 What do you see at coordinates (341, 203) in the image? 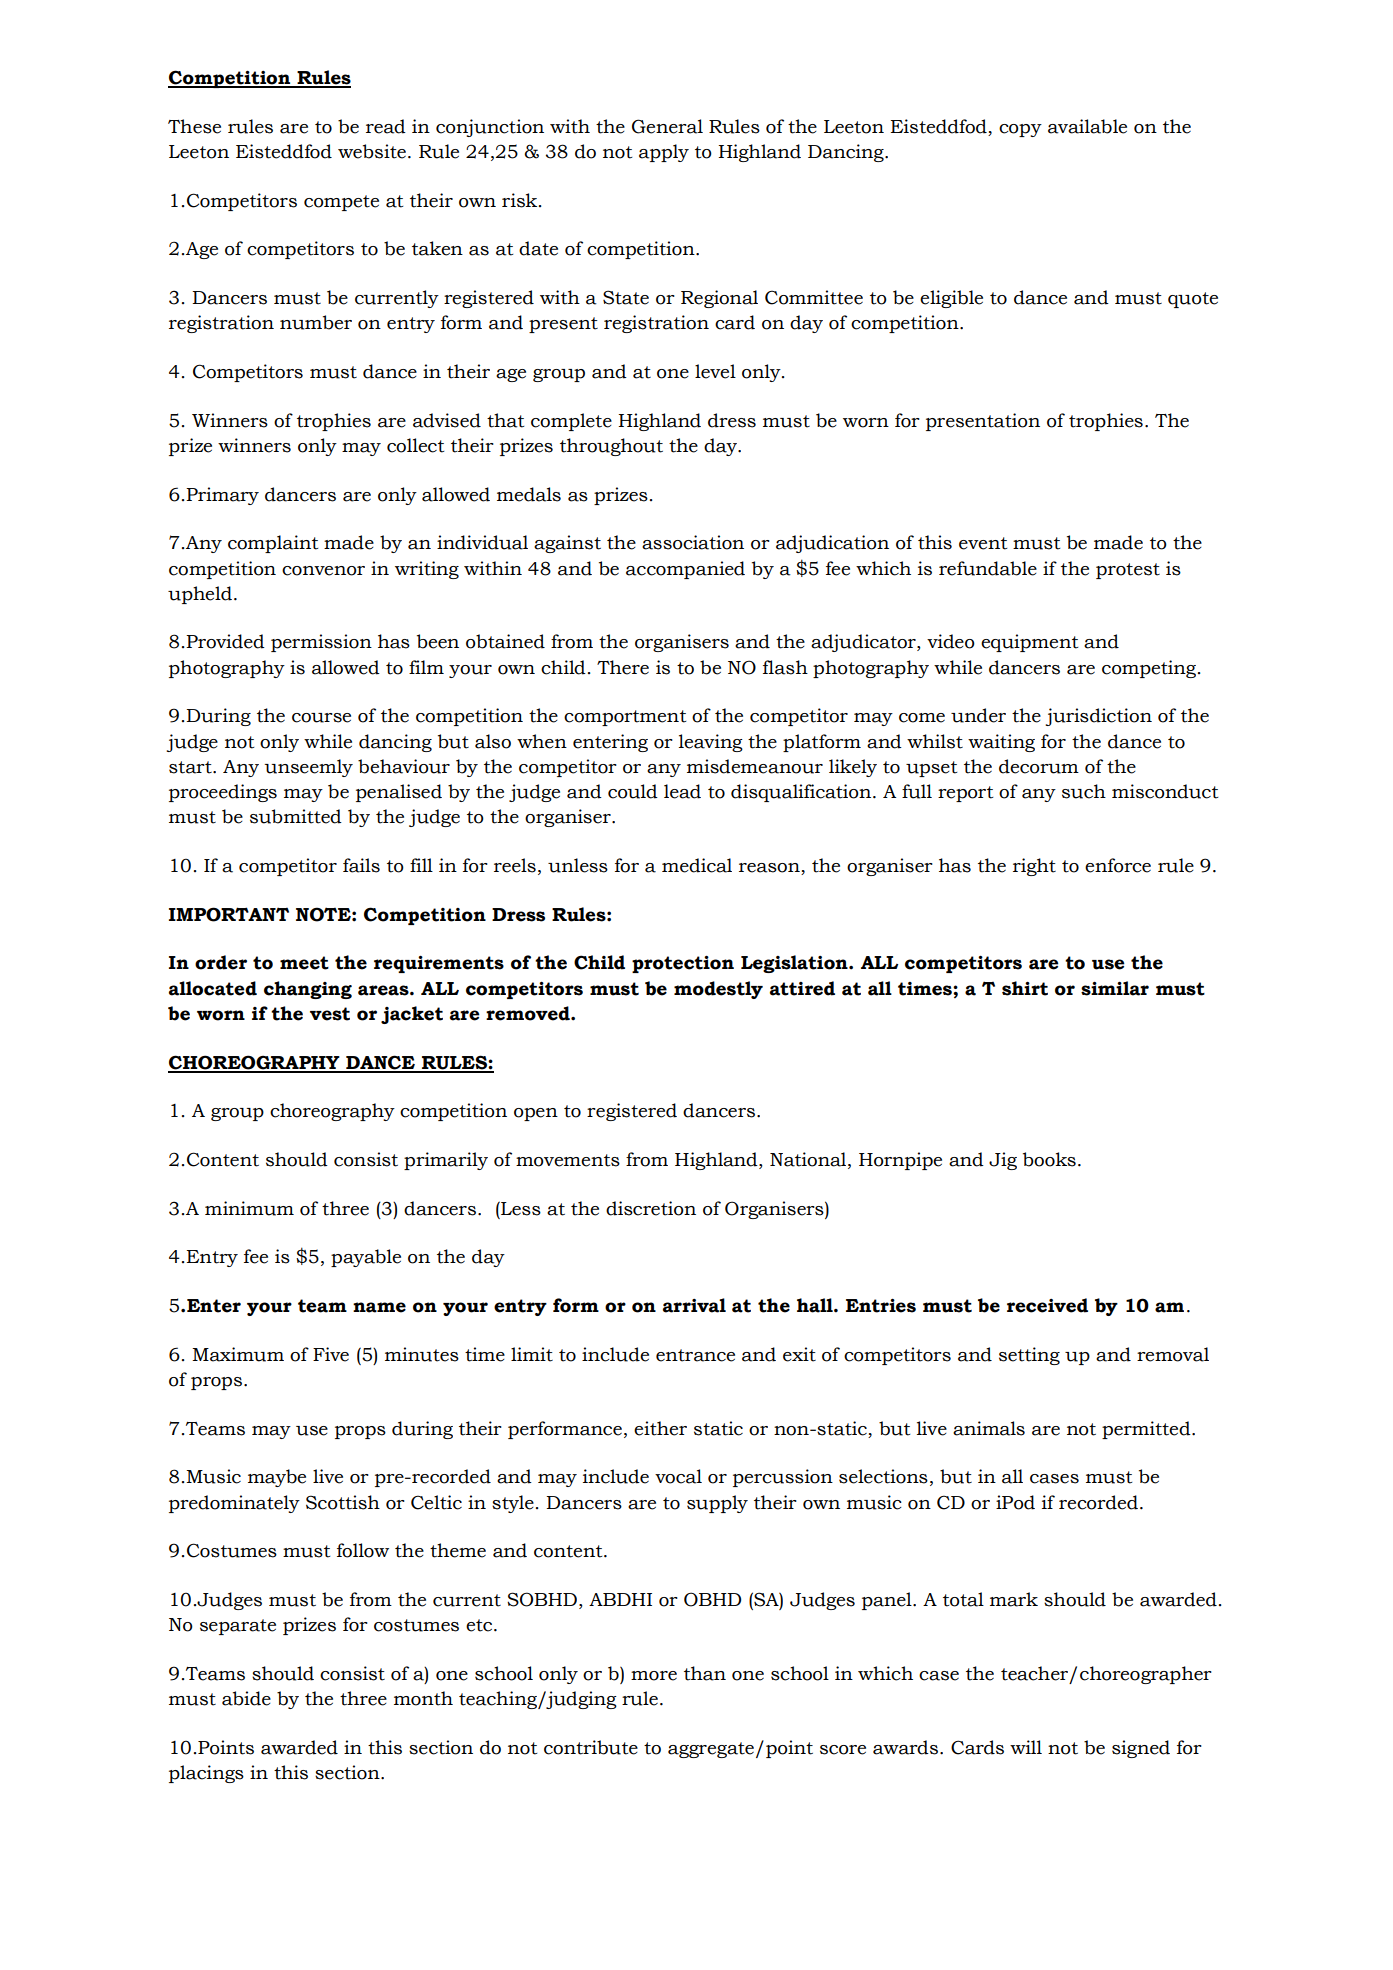
I see `compete` at bounding box center [341, 203].
